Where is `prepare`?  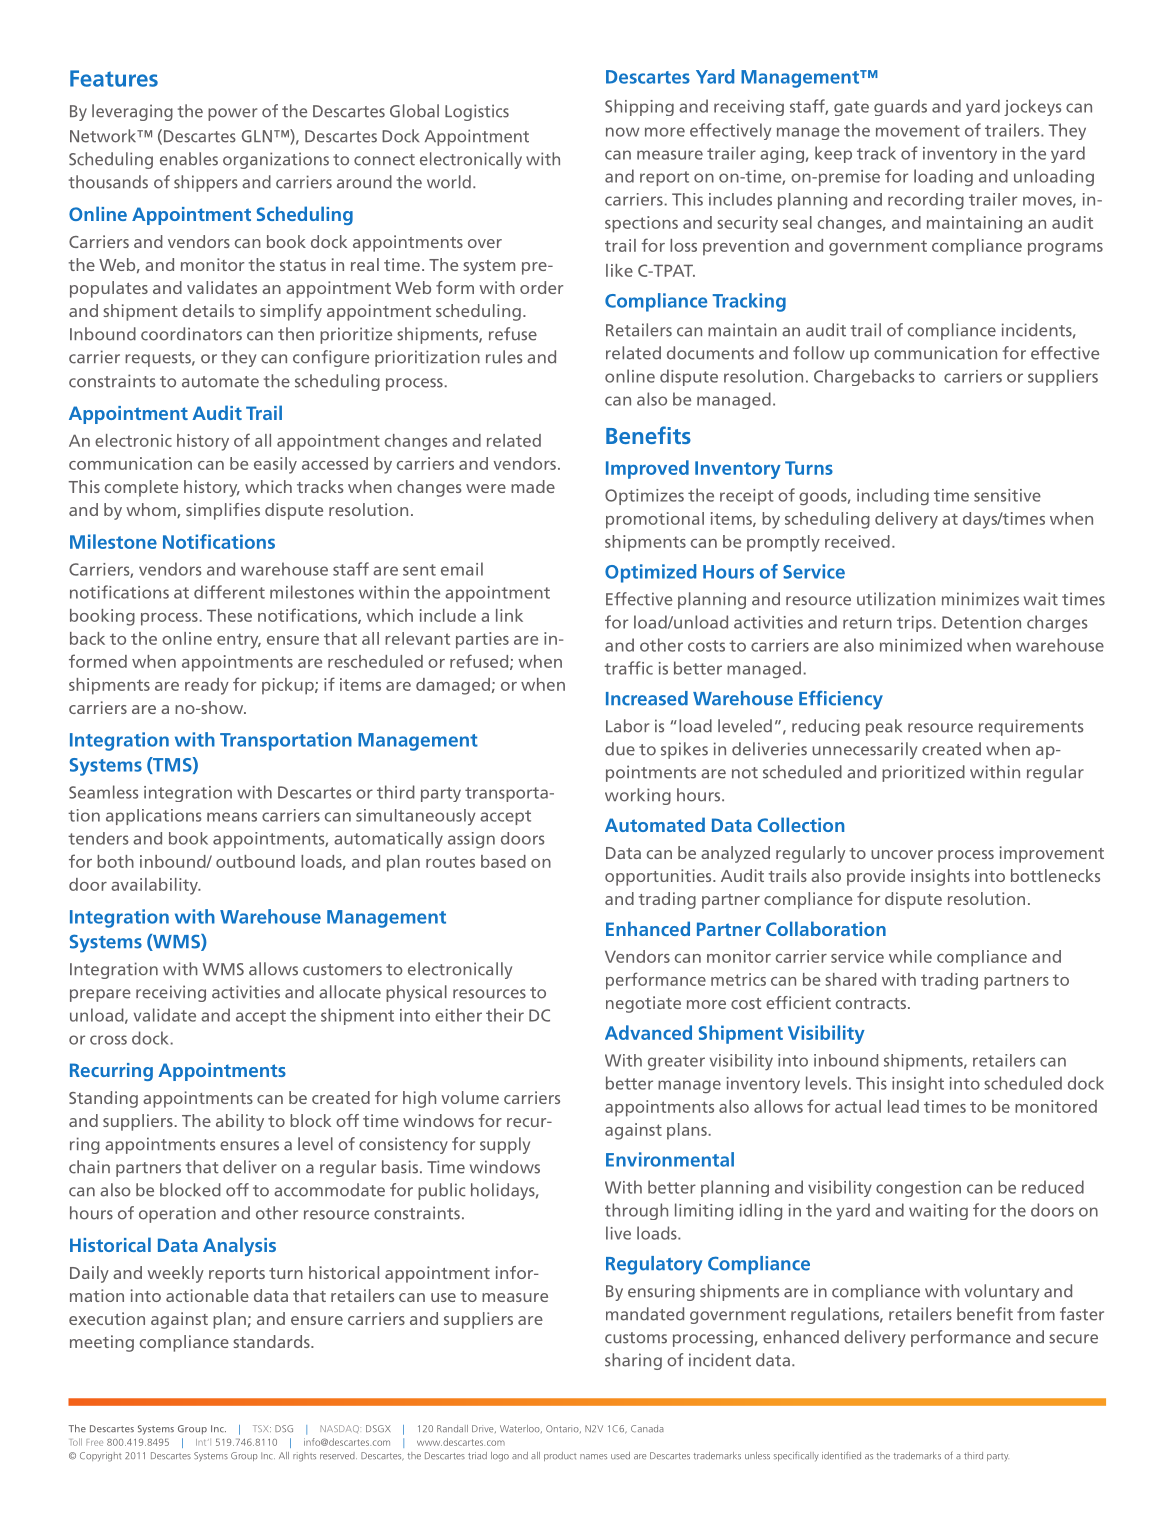
prepare is located at coordinates (100, 995).
